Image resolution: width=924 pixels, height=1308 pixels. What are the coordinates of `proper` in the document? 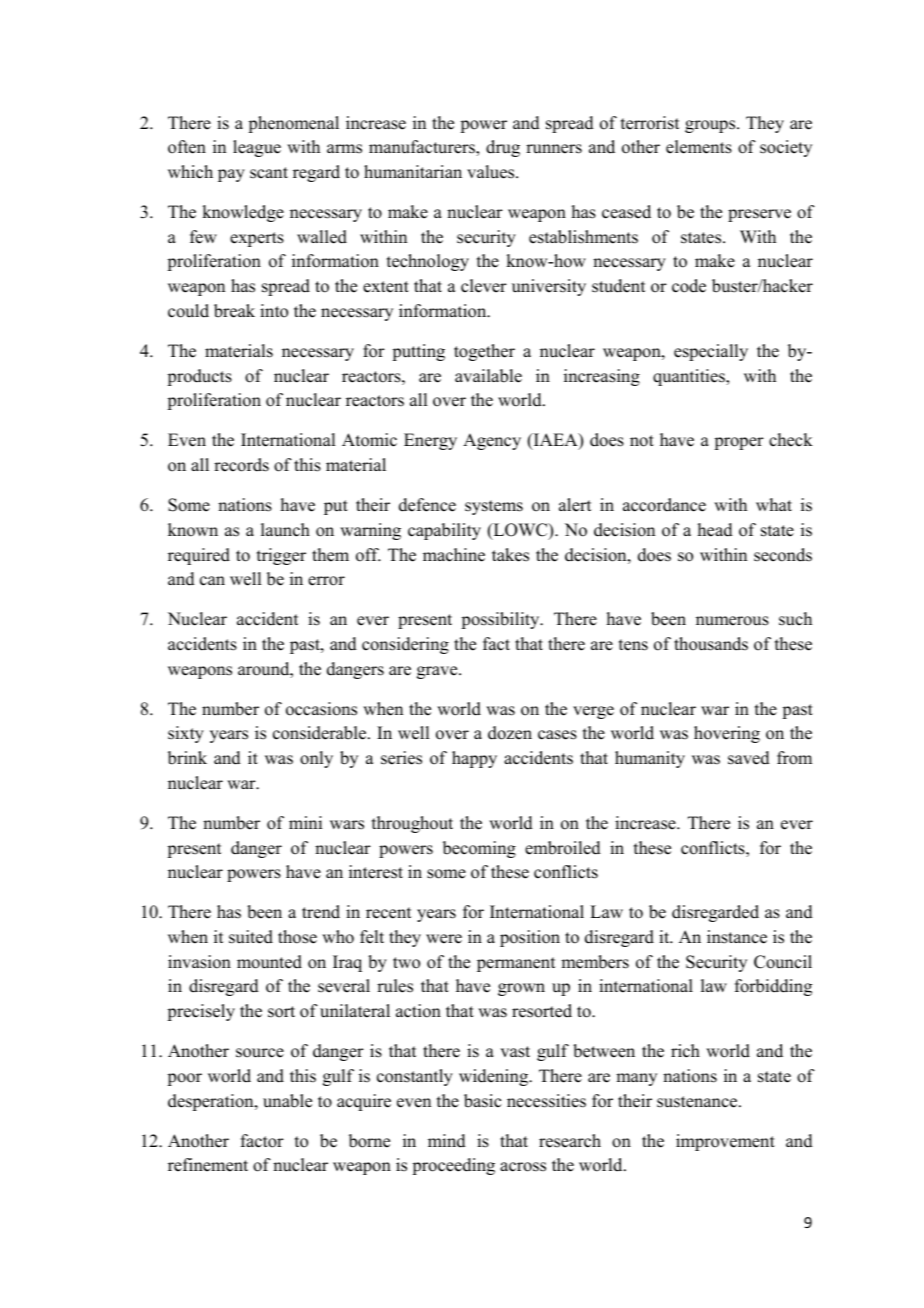 It's located at (739, 443).
